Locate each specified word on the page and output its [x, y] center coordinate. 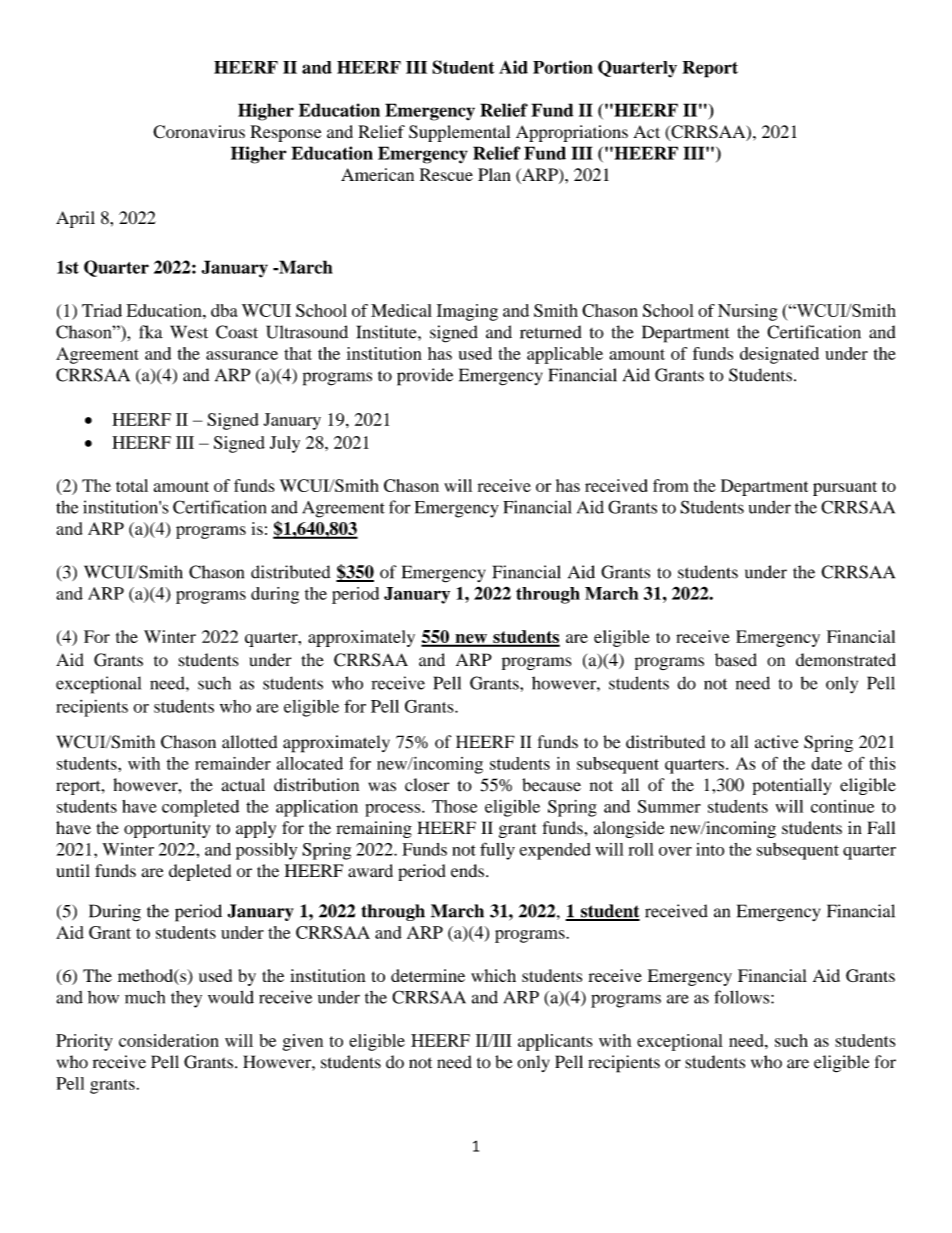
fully [497, 851]
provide [425, 377]
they [186, 999]
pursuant [845, 488]
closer [427, 785]
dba [224, 310]
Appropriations [572, 133]
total [132, 485]
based [736, 660]
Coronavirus [199, 132]
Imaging [467, 312]
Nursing [748, 312]
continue [842, 806]
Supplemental [459, 133]
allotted [249, 742]
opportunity [167, 829]
